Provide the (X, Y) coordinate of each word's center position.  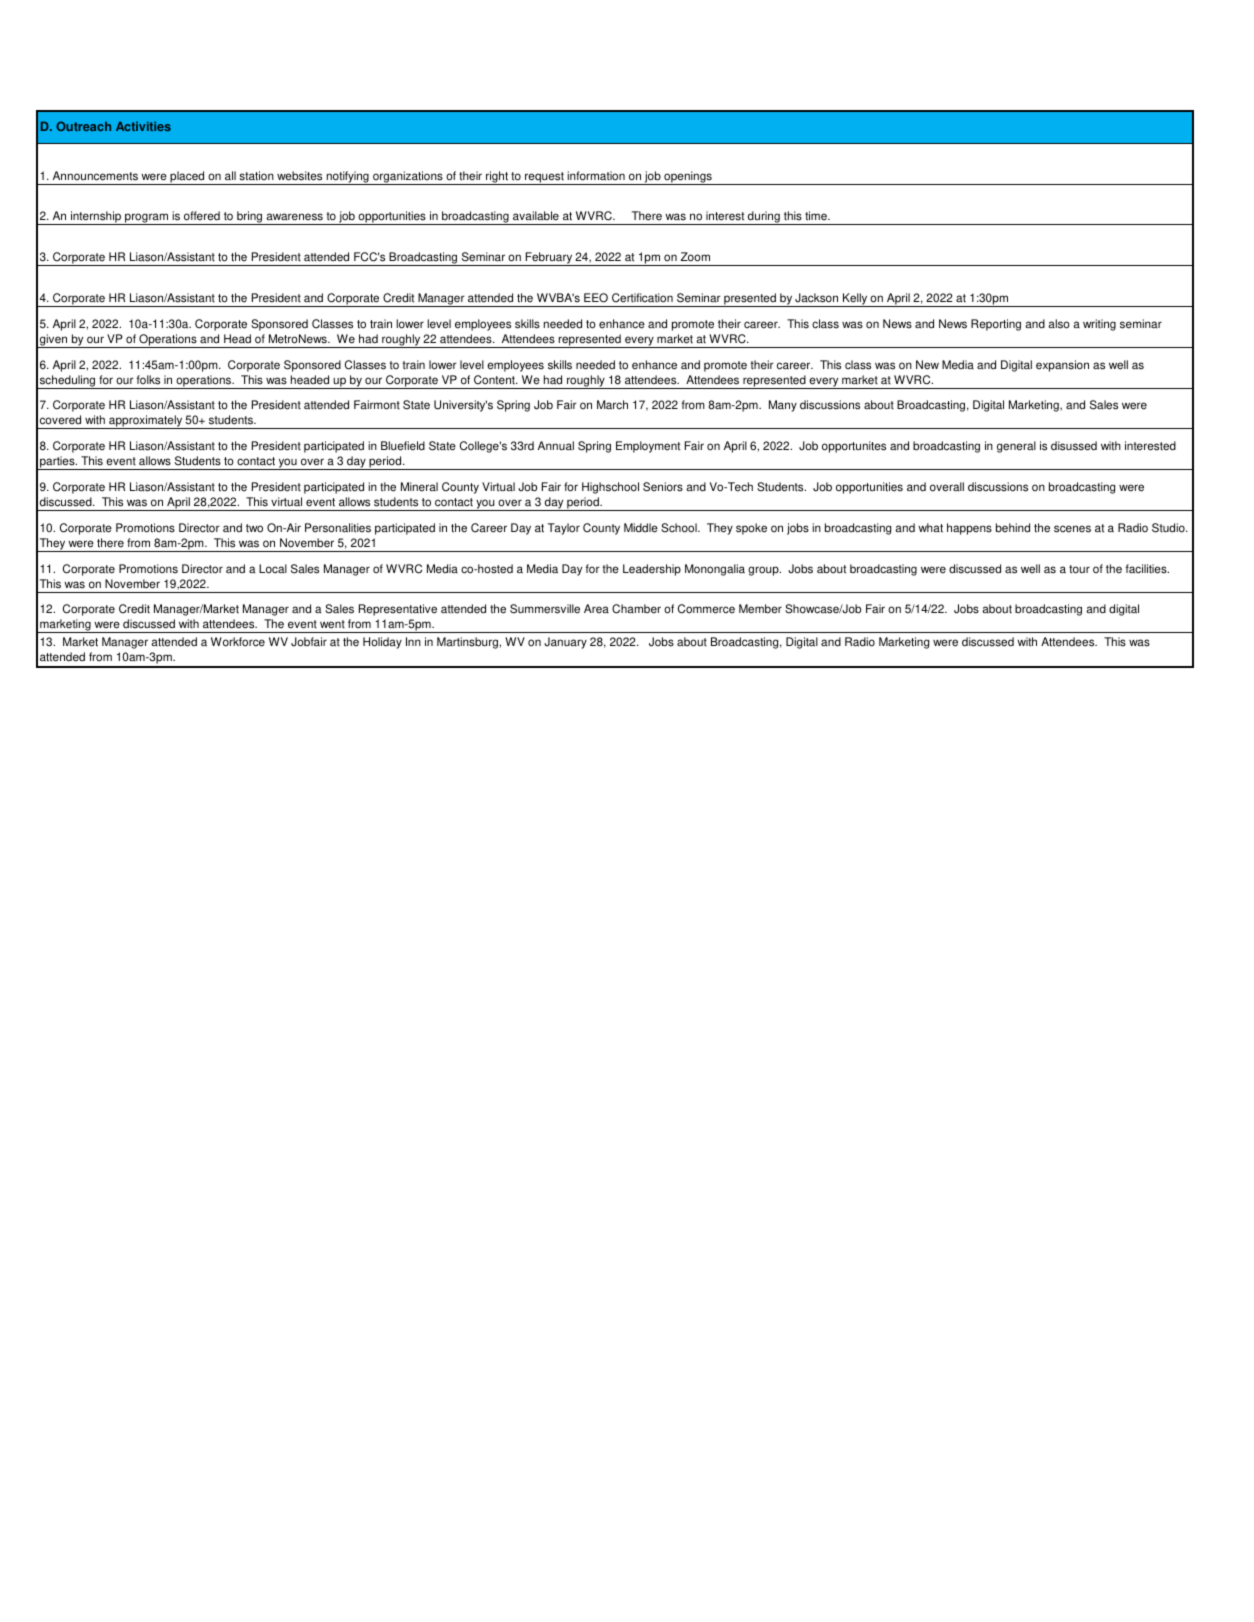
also (1059, 324)
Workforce (238, 642)
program (147, 219)
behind (1013, 528)
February (549, 259)
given (54, 341)
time (817, 216)
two (254, 528)
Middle (641, 528)
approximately (145, 422)
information (596, 176)
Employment (648, 447)
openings (688, 178)
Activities (143, 126)
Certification (642, 298)
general (1016, 447)
